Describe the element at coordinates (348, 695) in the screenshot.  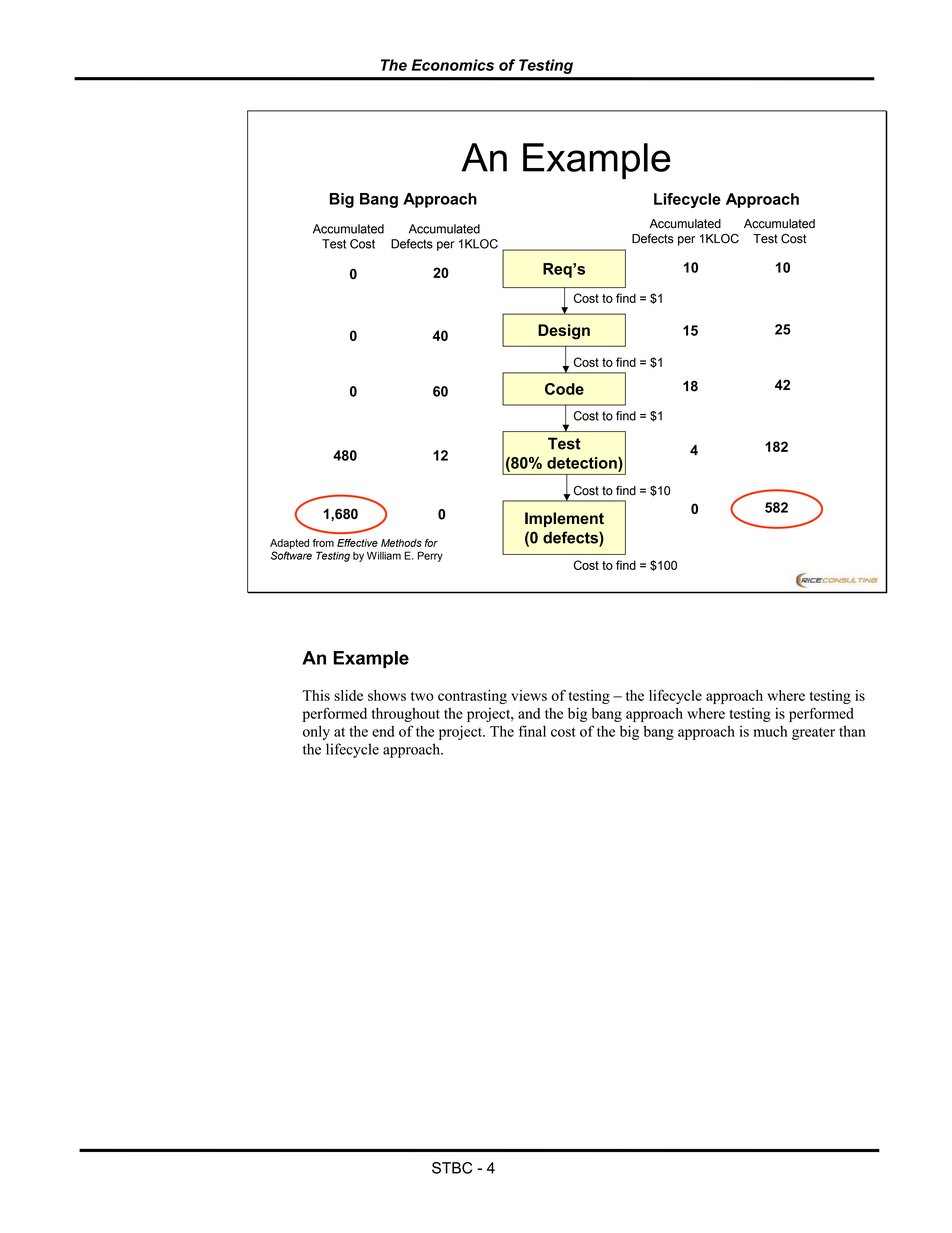
I see `slide` at that location.
